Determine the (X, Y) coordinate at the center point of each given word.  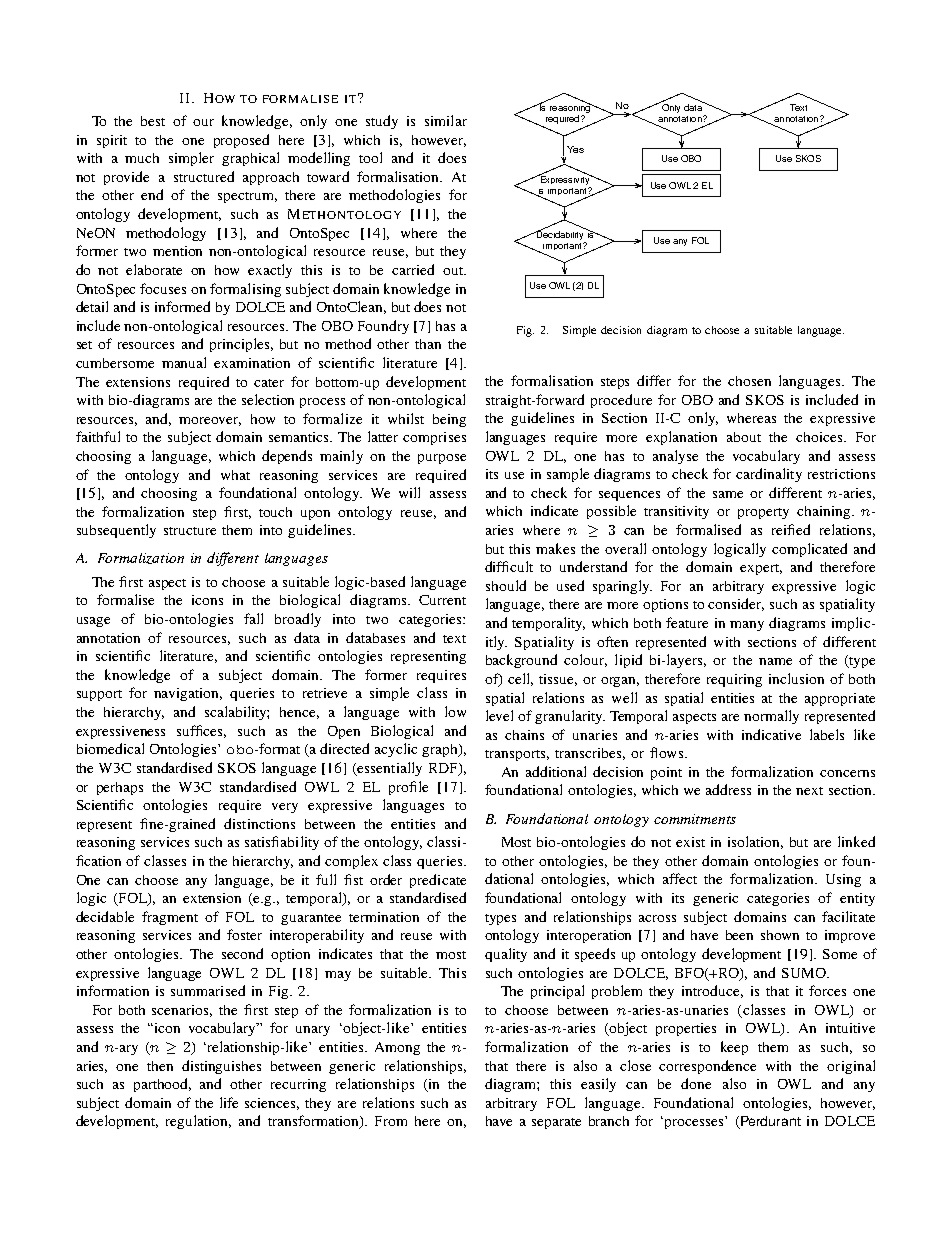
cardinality (769, 475)
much (142, 158)
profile (408, 788)
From (391, 1121)
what (235, 475)
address (728, 789)
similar (446, 120)
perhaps (120, 788)
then (160, 1066)
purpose (442, 459)
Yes (575, 149)
